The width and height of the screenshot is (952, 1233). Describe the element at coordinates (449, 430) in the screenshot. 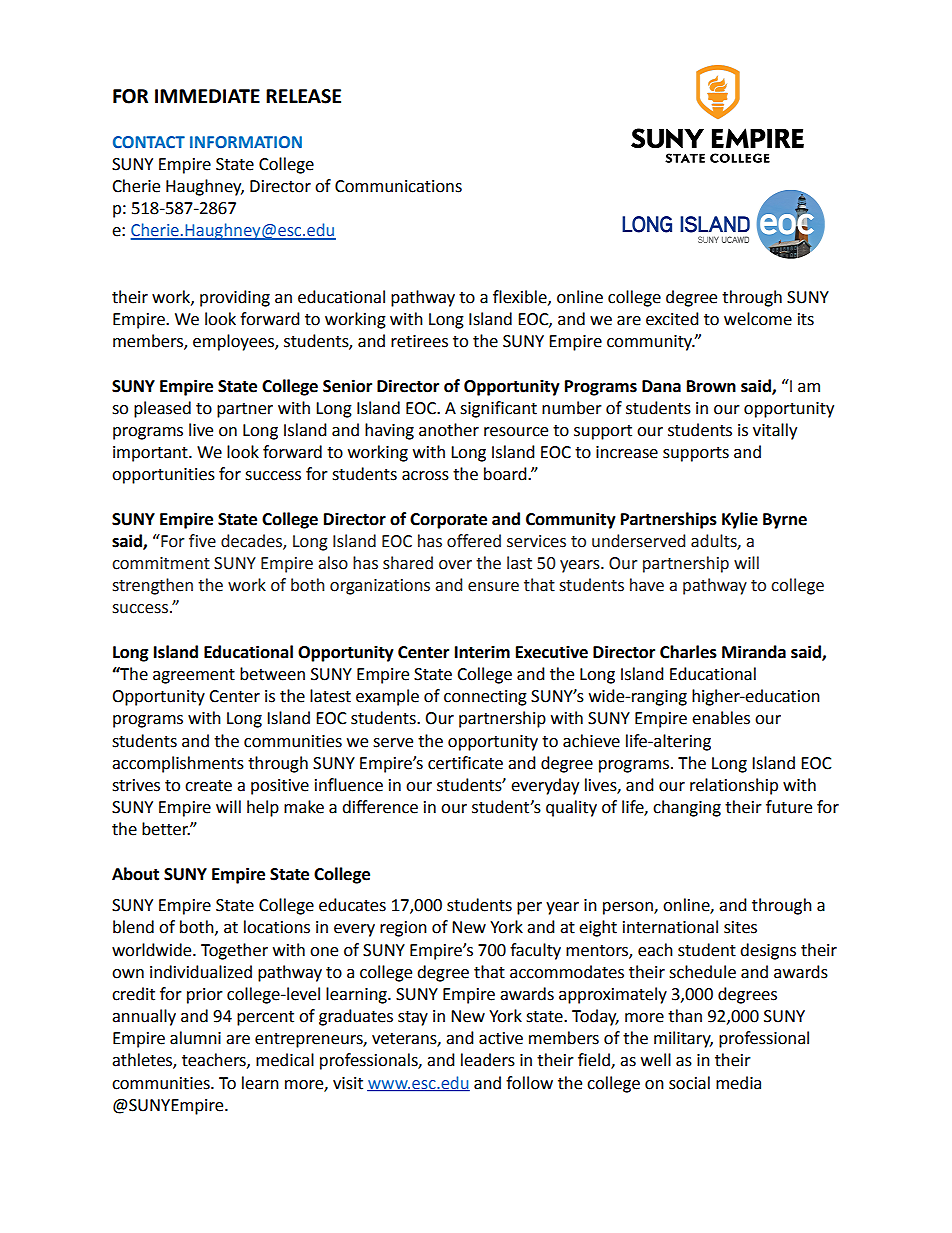

I see `another` at that location.
